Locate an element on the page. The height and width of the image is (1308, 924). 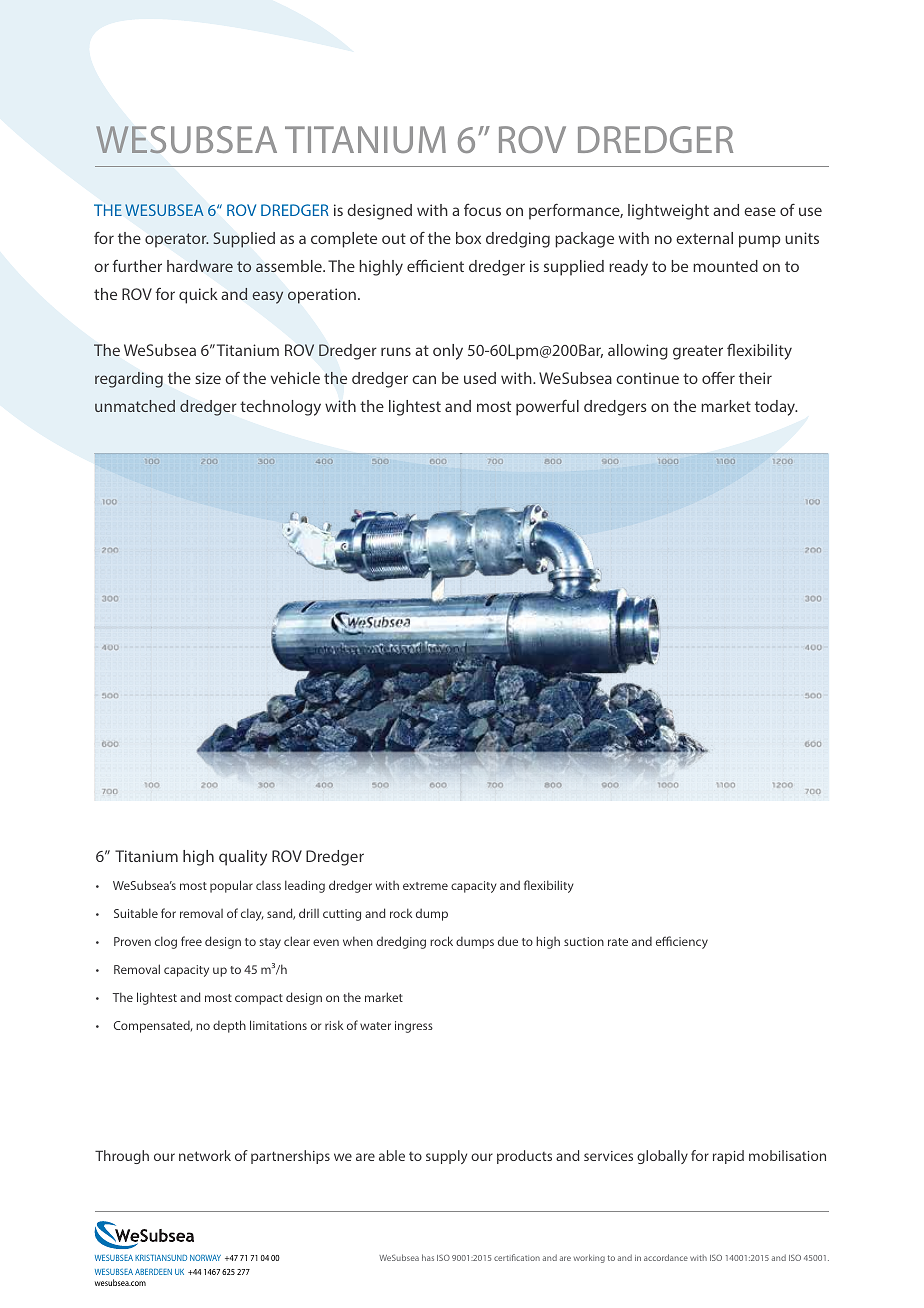
today is located at coordinates (776, 408).
